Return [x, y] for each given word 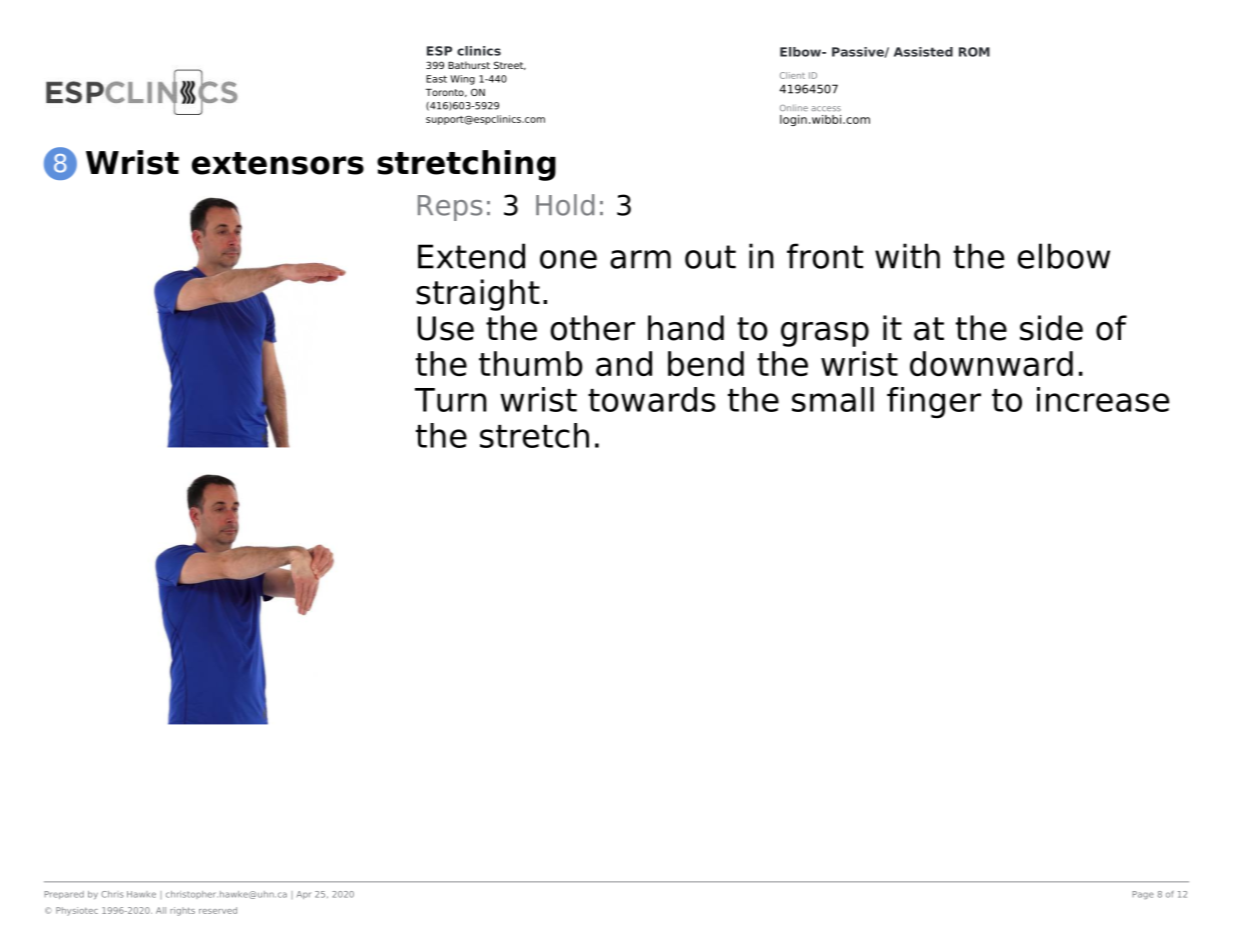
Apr [303, 895]
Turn [451, 400]
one [568, 259]
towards [652, 399]
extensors [278, 163]
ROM [974, 52]
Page [1143, 895]
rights [182, 911]
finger [934, 402]
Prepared [64, 895]
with [907, 256]
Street [510, 65]
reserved [218, 910]
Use [446, 328]
